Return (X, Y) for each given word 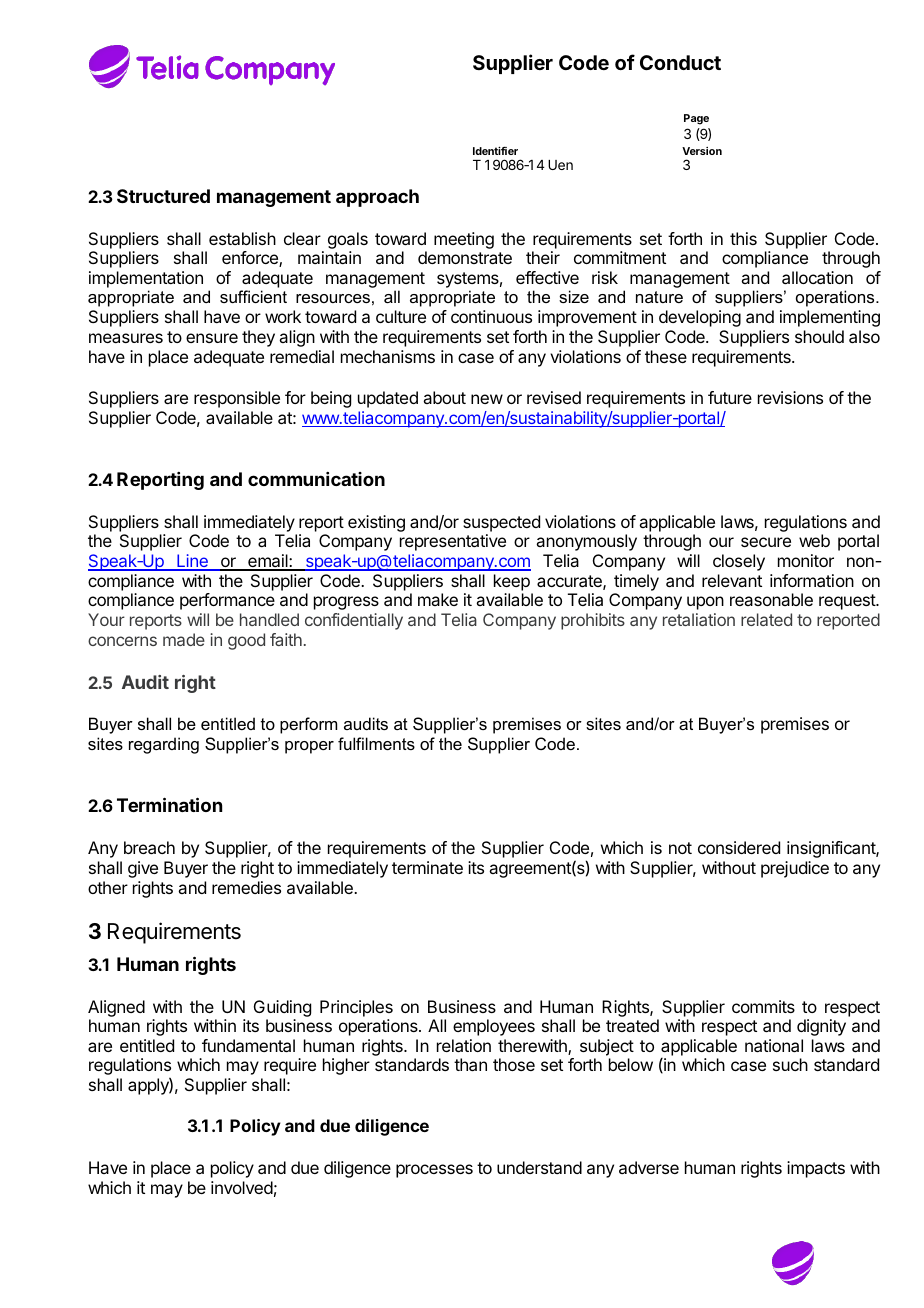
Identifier (495, 150)
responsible (237, 399)
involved (242, 1187)
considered (739, 847)
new (487, 399)
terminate (427, 867)
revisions (790, 397)
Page (696, 119)
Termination (169, 804)
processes (434, 1171)
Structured (163, 196)
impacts (816, 1169)
